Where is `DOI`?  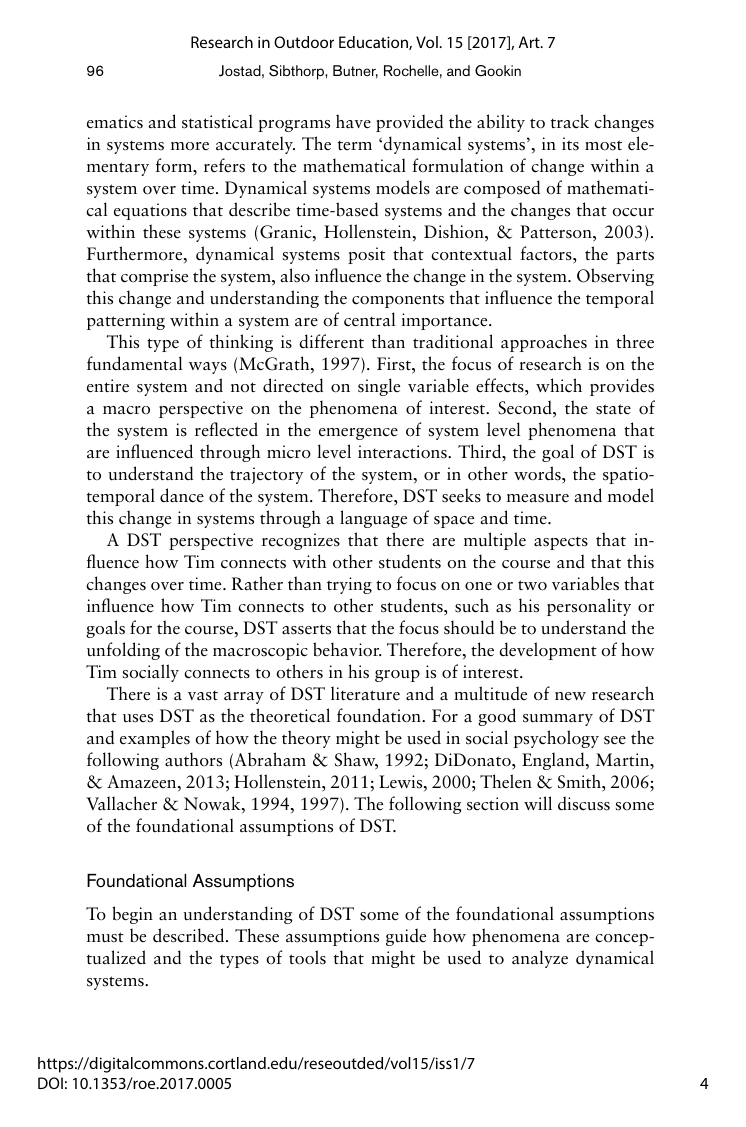 DOI is located at coordinates (50, 1083).
